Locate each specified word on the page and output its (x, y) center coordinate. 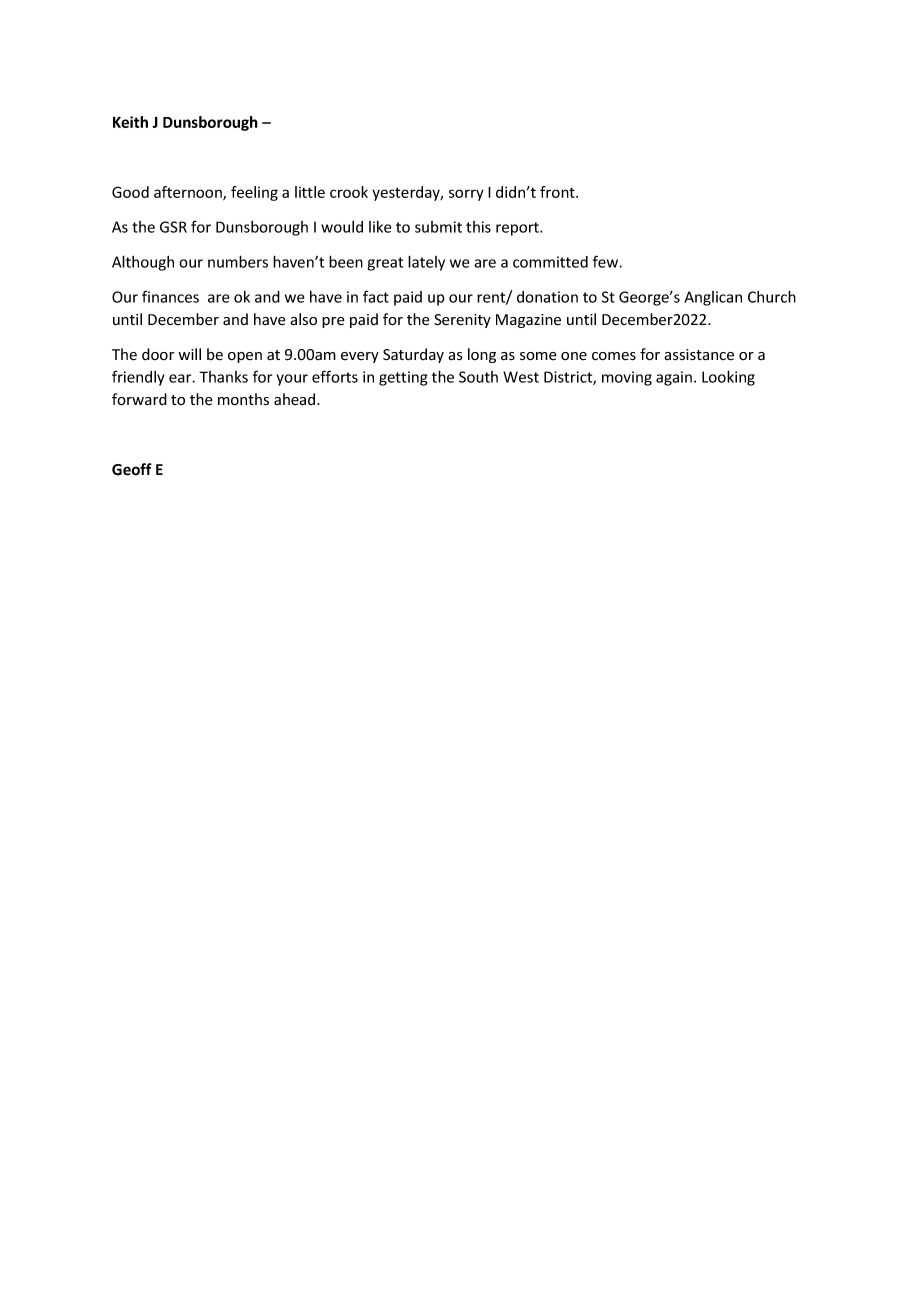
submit (438, 227)
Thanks (223, 377)
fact (376, 296)
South (478, 377)
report (518, 229)
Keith (130, 122)
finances (170, 296)
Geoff (132, 469)
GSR (173, 227)
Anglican (713, 298)
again (674, 378)
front (558, 192)
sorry (466, 195)
